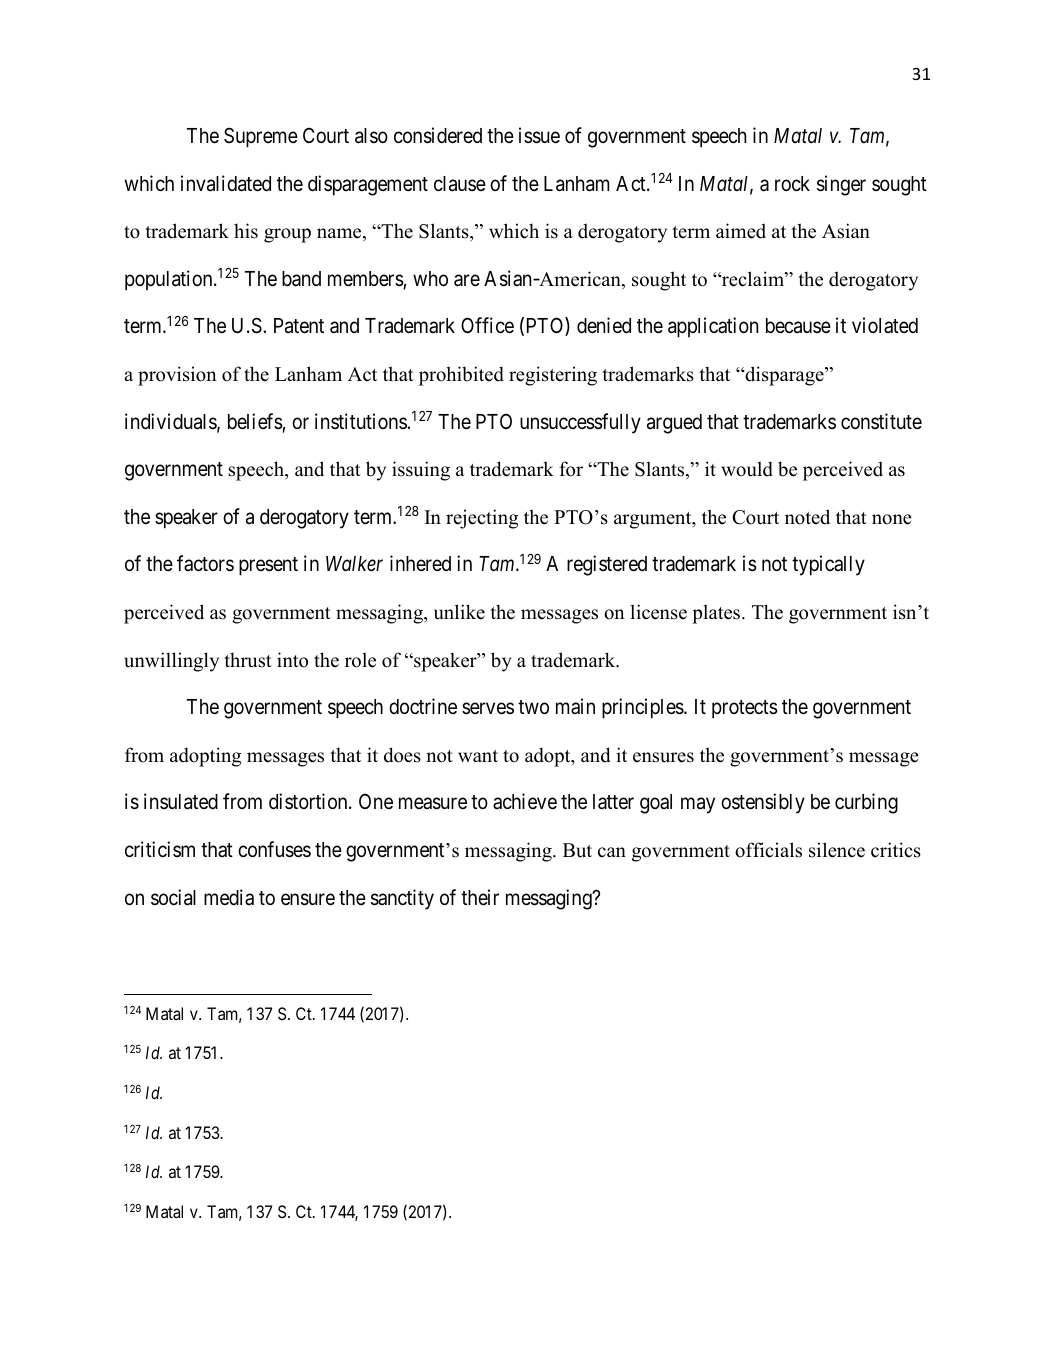 The image size is (1055, 1366). What do you see at coordinates (480, 897) in the screenshot?
I see `their` at bounding box center [480, 897].
